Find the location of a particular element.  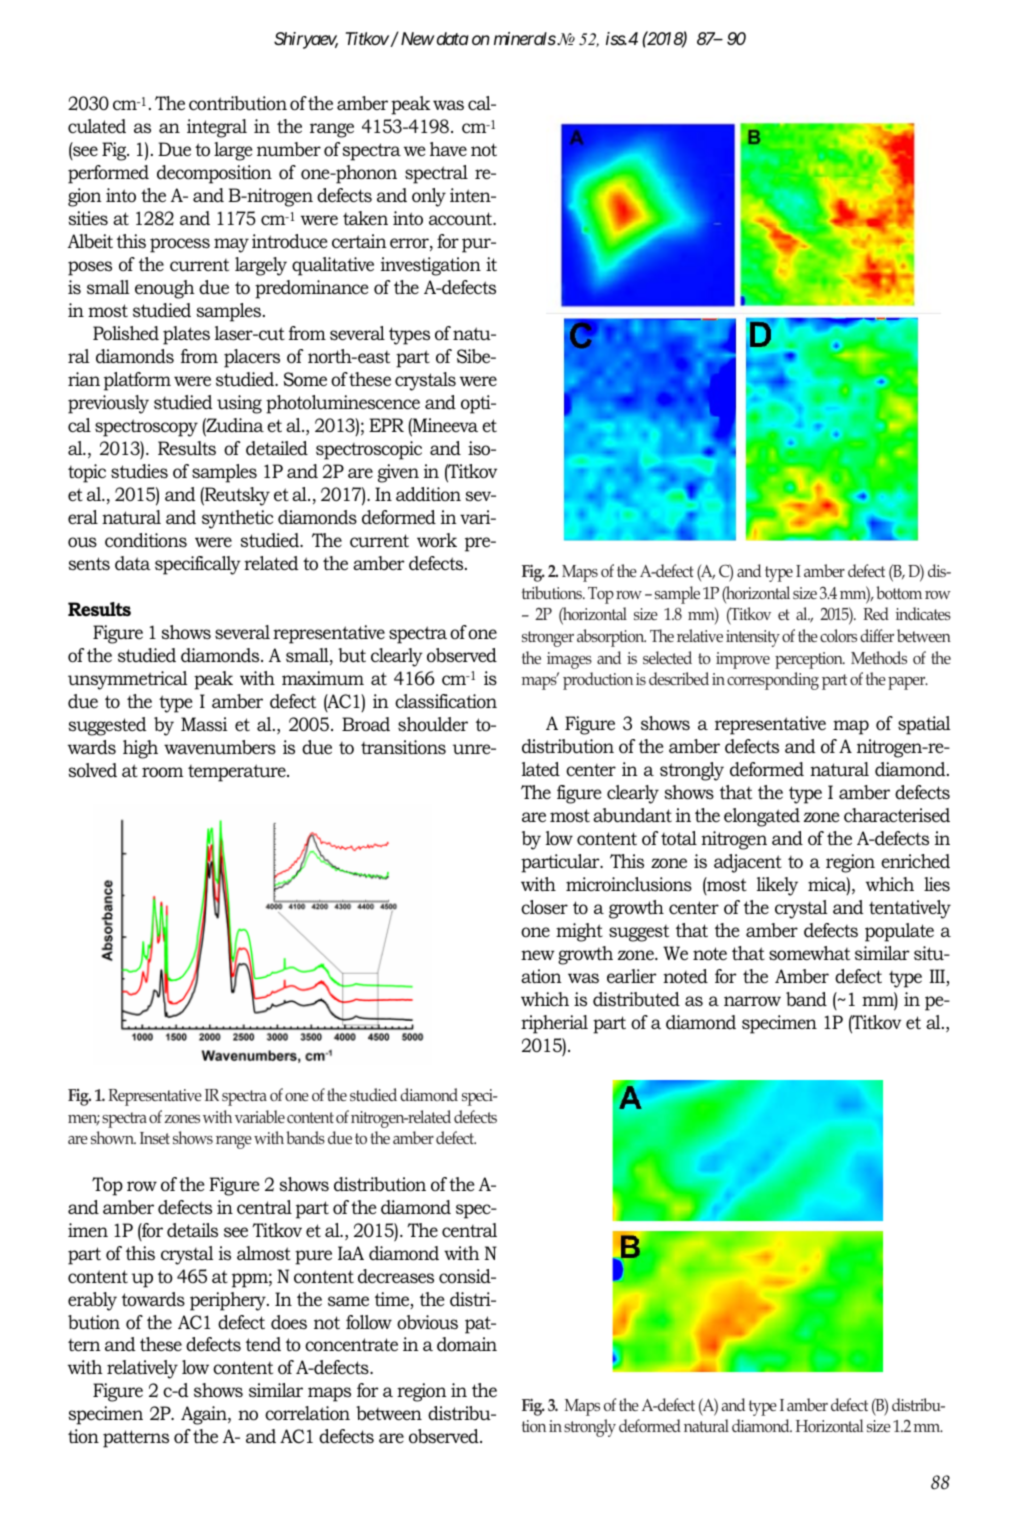

Again is located at coordinates (205, 1415).
